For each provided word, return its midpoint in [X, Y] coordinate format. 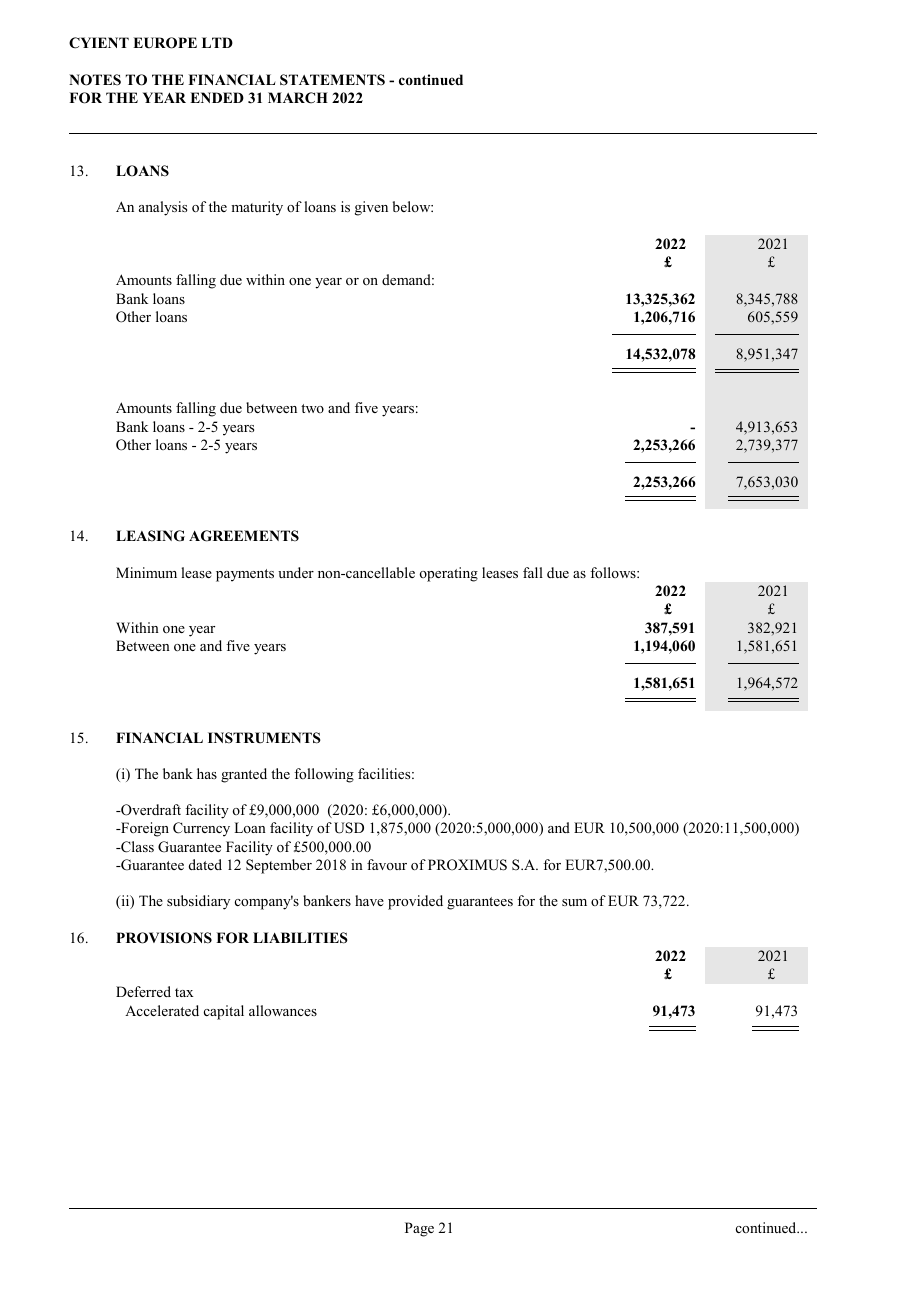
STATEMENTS [332, 80]
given [371, 208]
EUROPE [165, 43]
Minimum [146, 572]
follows [614, 572]
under [296, 572]
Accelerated [162, 1010]
